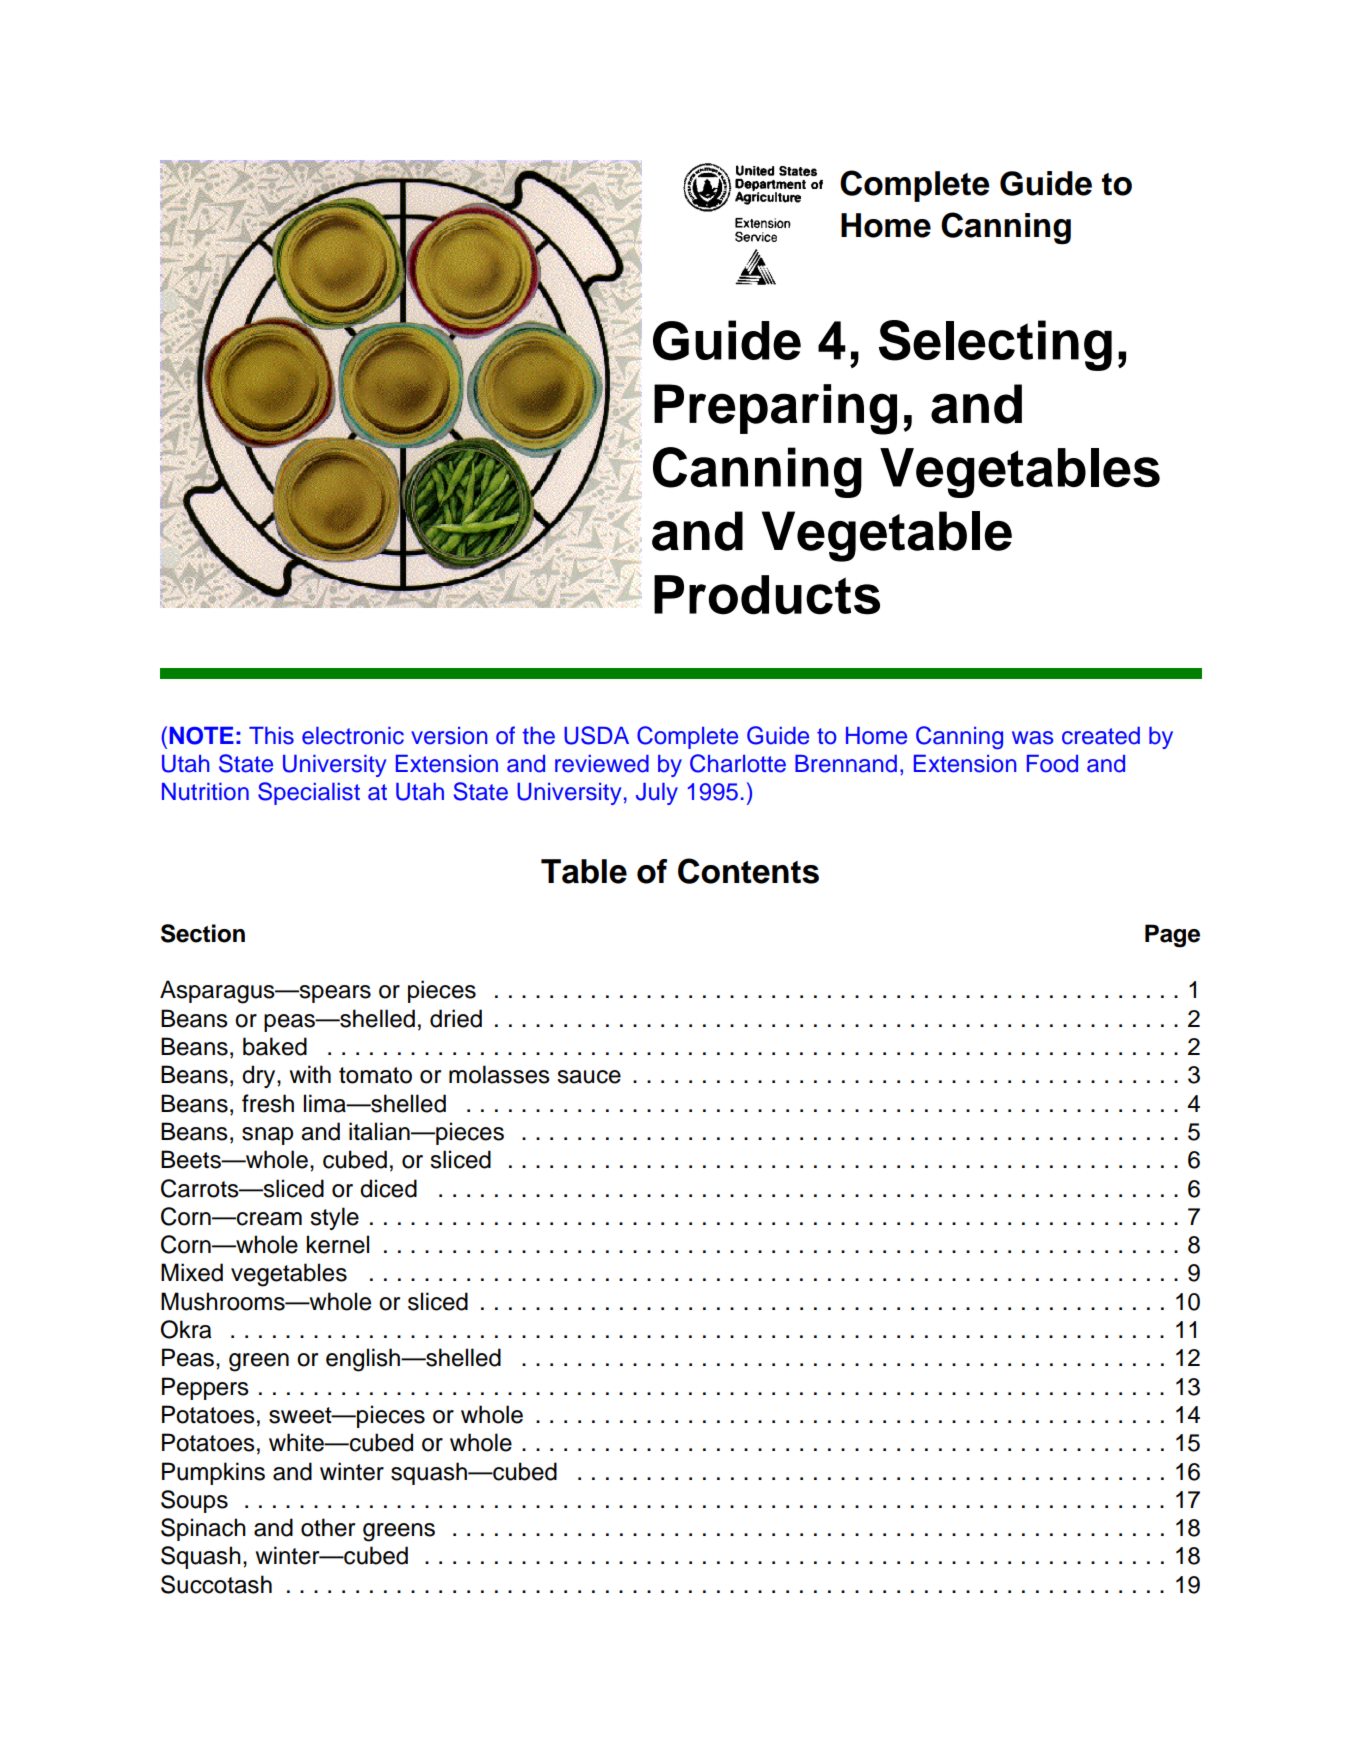 The width and height of the screenshot is (1361, 1762). I want to click on kernel, so click(338, 1244).
